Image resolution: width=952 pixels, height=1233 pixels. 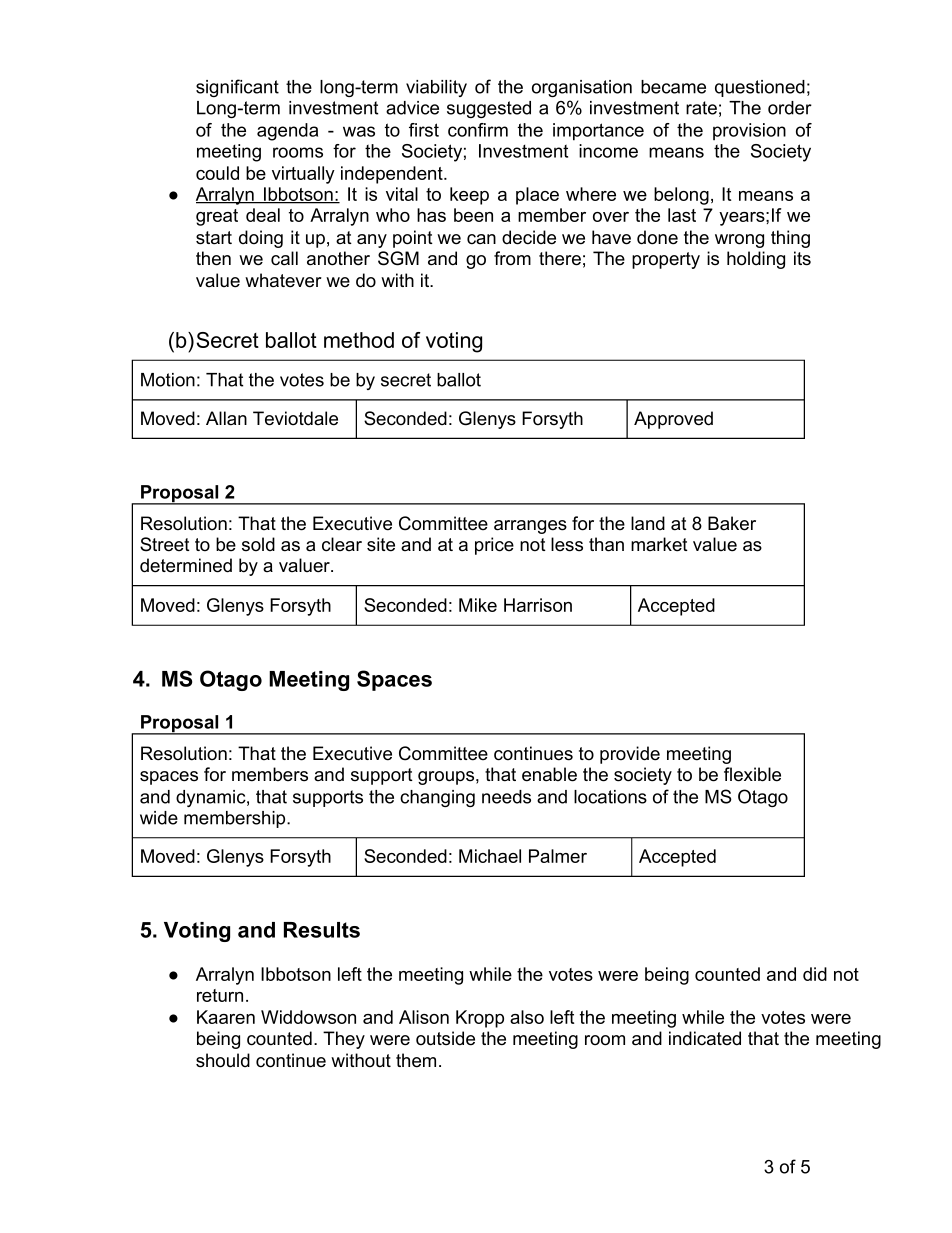 What do you see at coordinates (489, 109) in the screenshot?
I see `suggested` at bounding box center [489, 109].
